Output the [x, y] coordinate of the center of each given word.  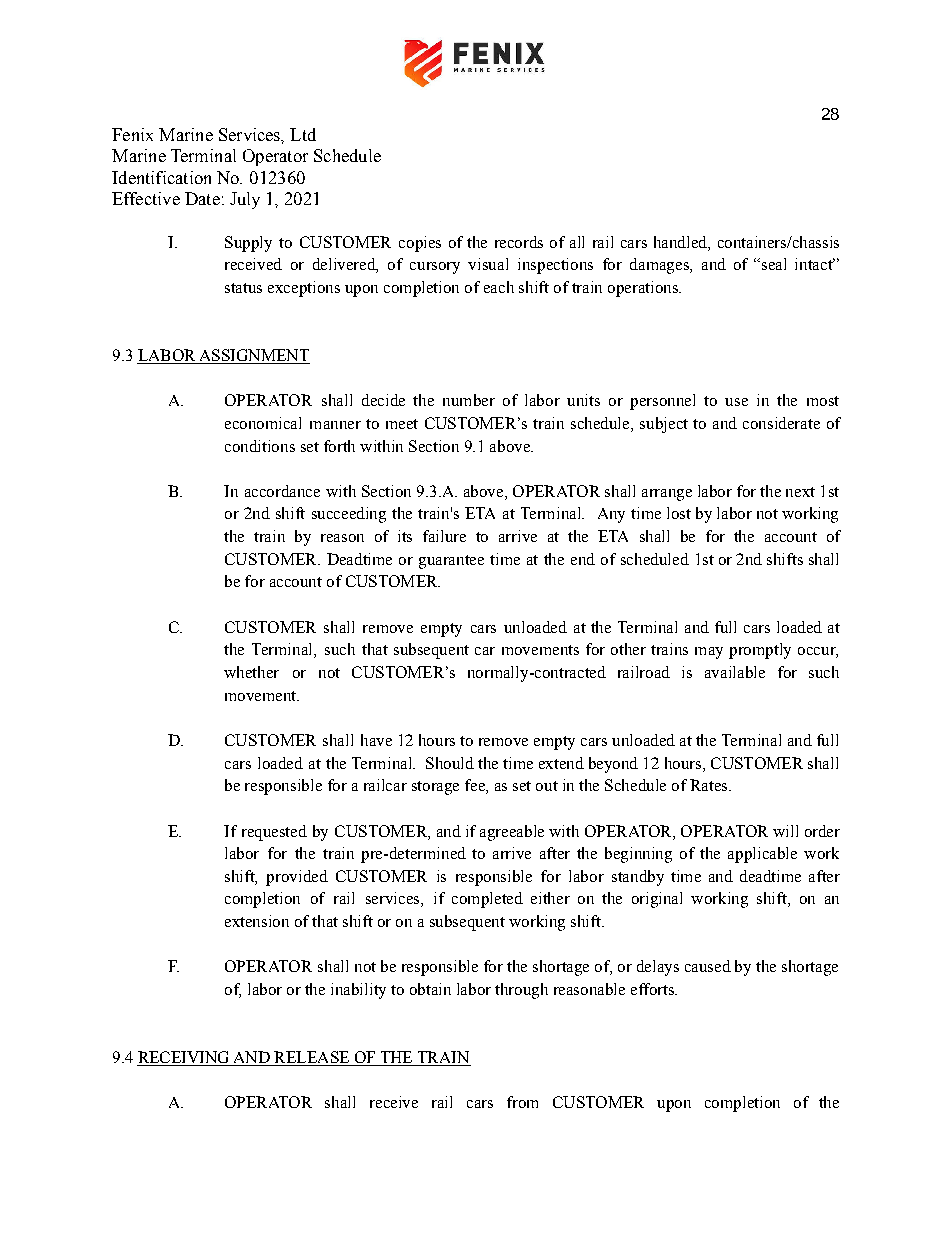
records [519, 242]
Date [202, 198]
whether [251, 672]
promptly [760, 651]
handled [681, 242]
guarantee [451, 562]
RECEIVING [184, 1058]
